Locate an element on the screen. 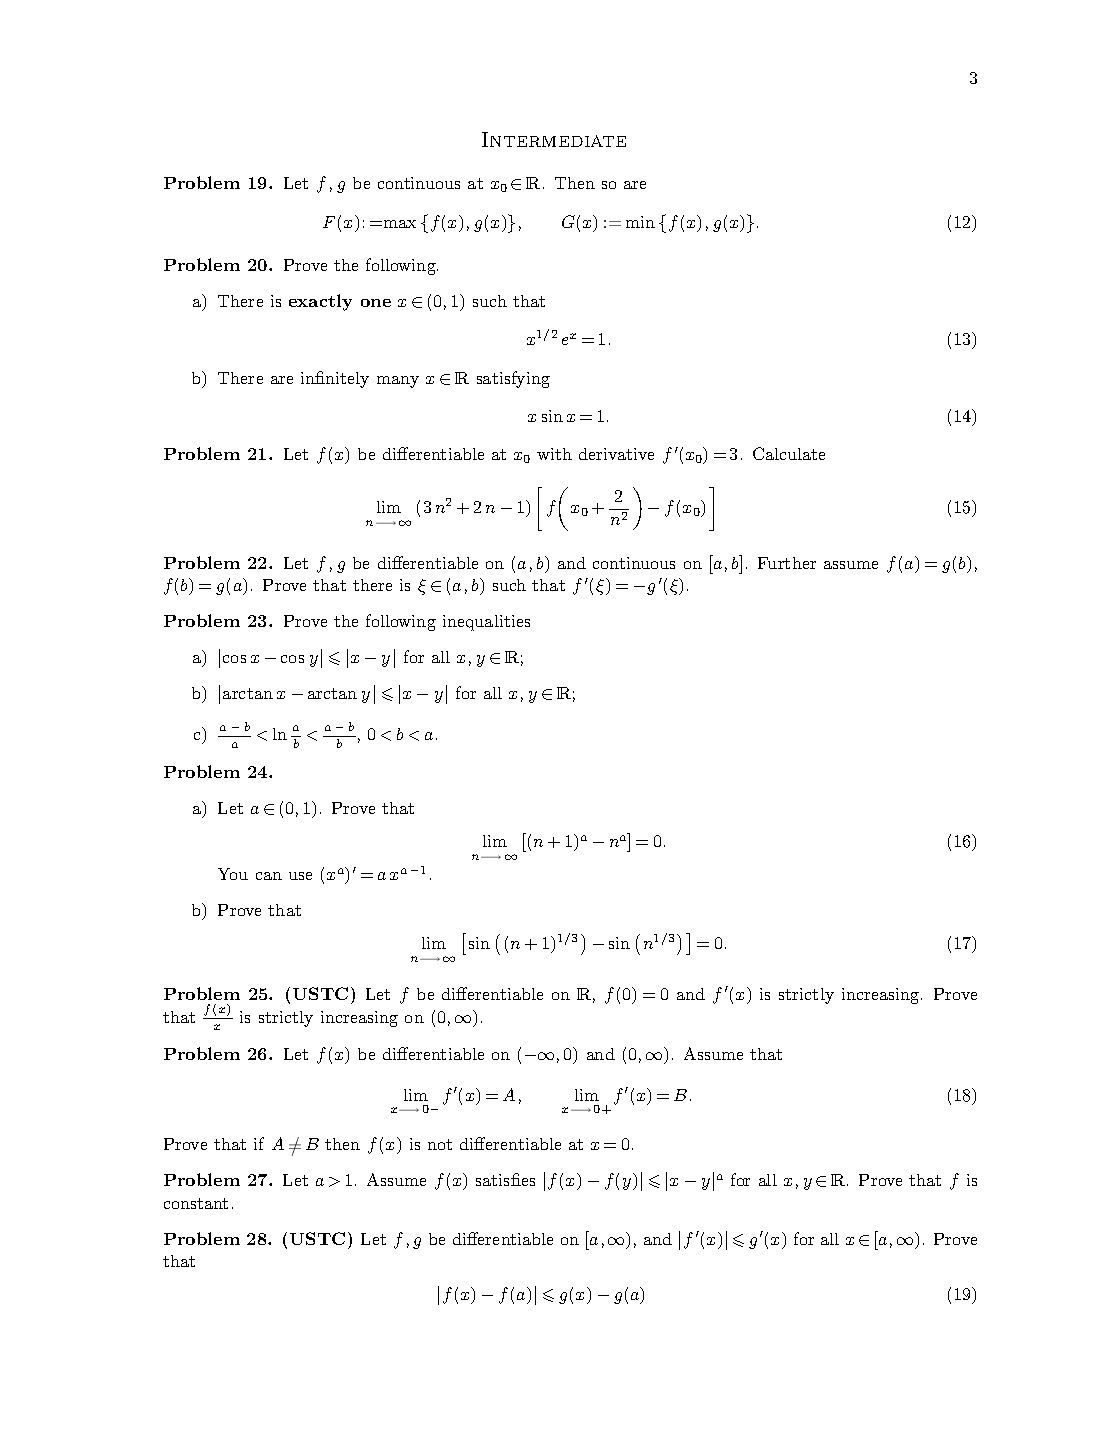 The image size is (1109, 1436). satisfies is located at coordinates (505, 1179).
